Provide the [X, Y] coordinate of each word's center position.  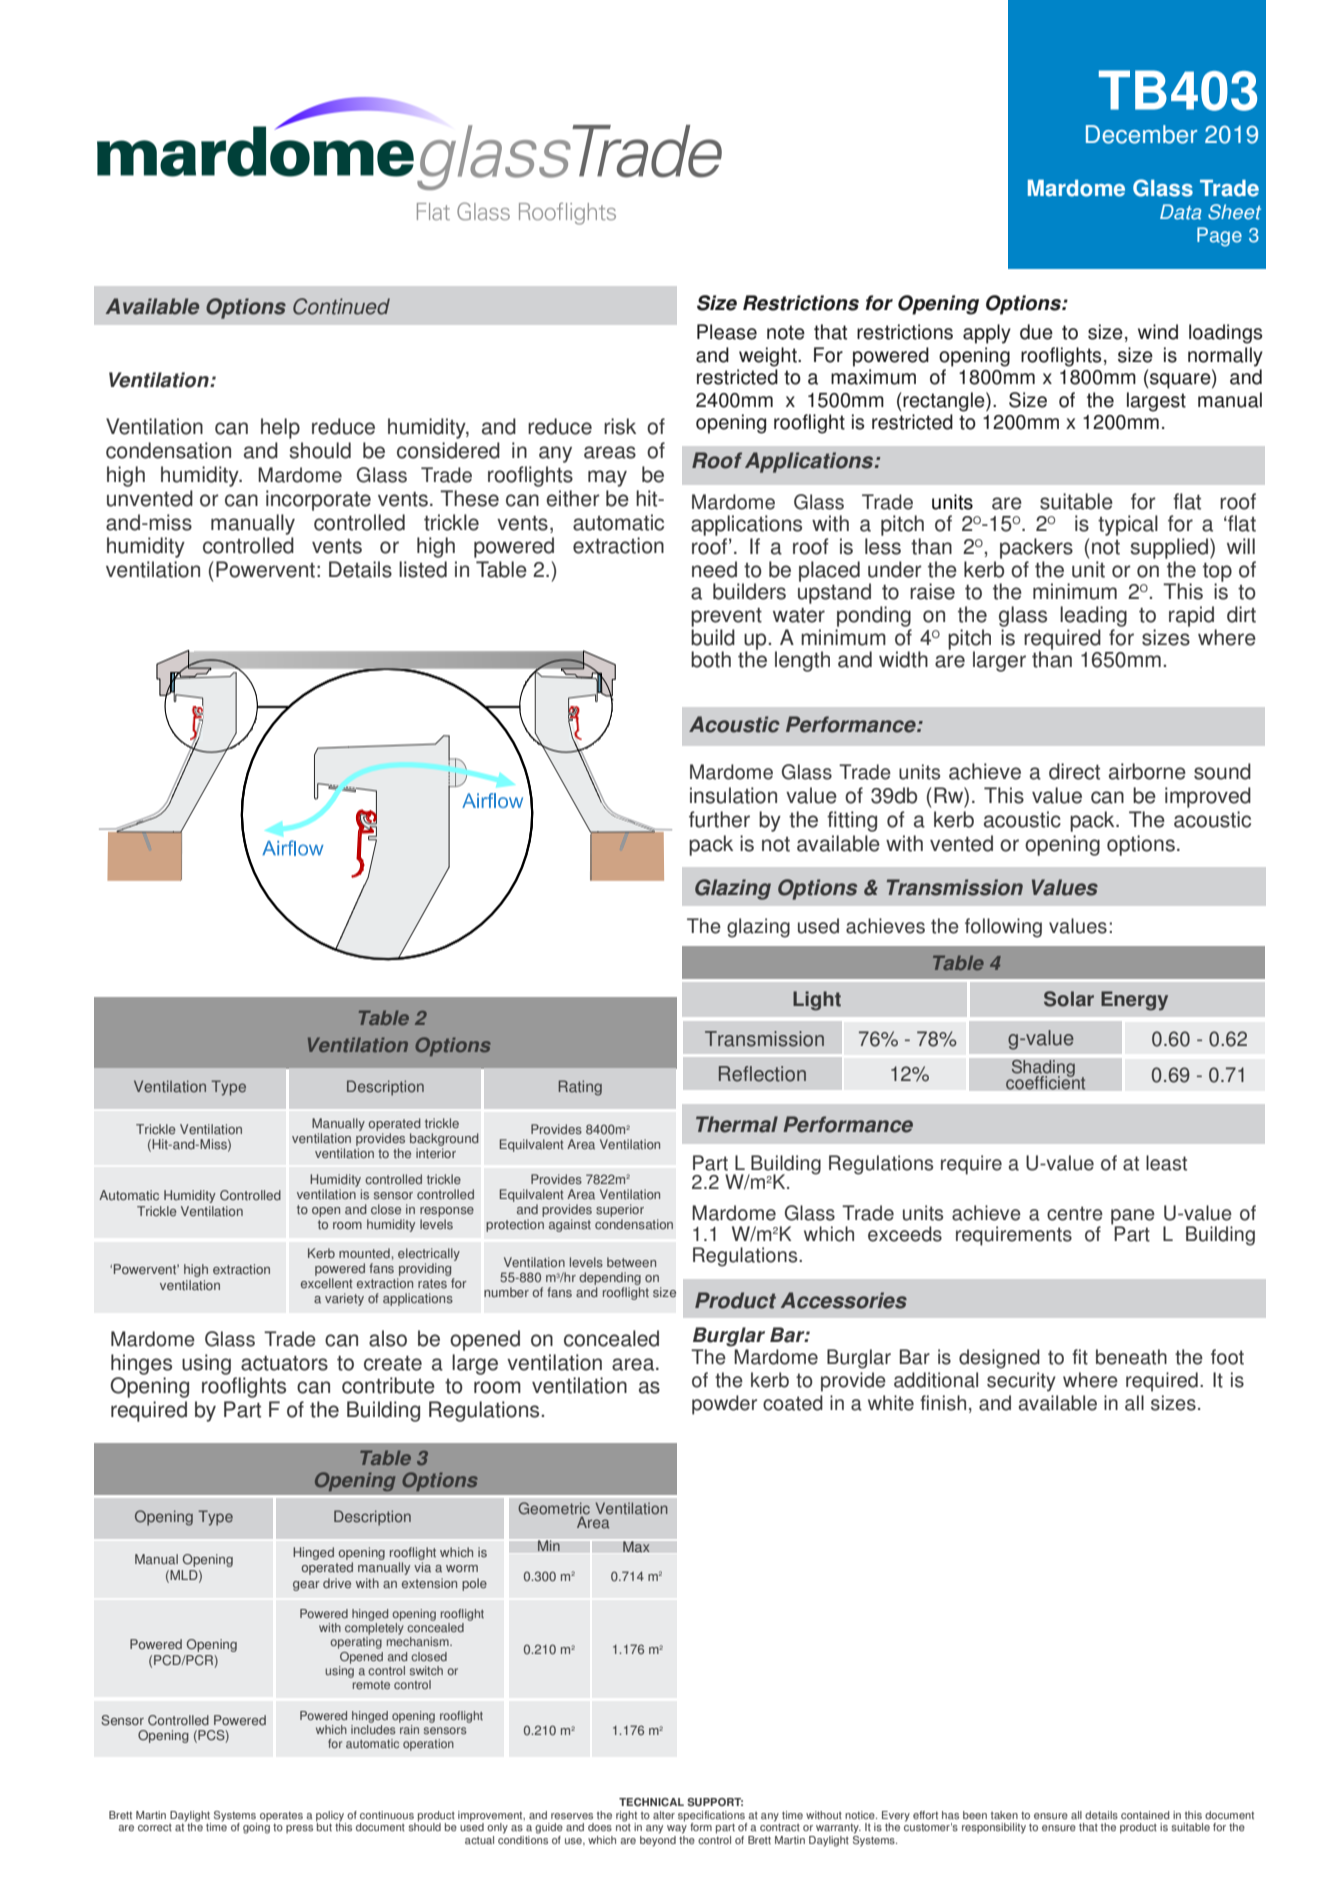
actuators [284, 1363]
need [714, 569]
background [444, 1139]
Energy [1134, 1001]
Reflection [762, 1074]
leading [1093, 616]
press [299, 1829]
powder [724, 1405]
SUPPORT [715, 1802]
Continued [341, 306]
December [1141, 134]
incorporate [318, 500]
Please [727, 332]
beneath [1131, 1357]
